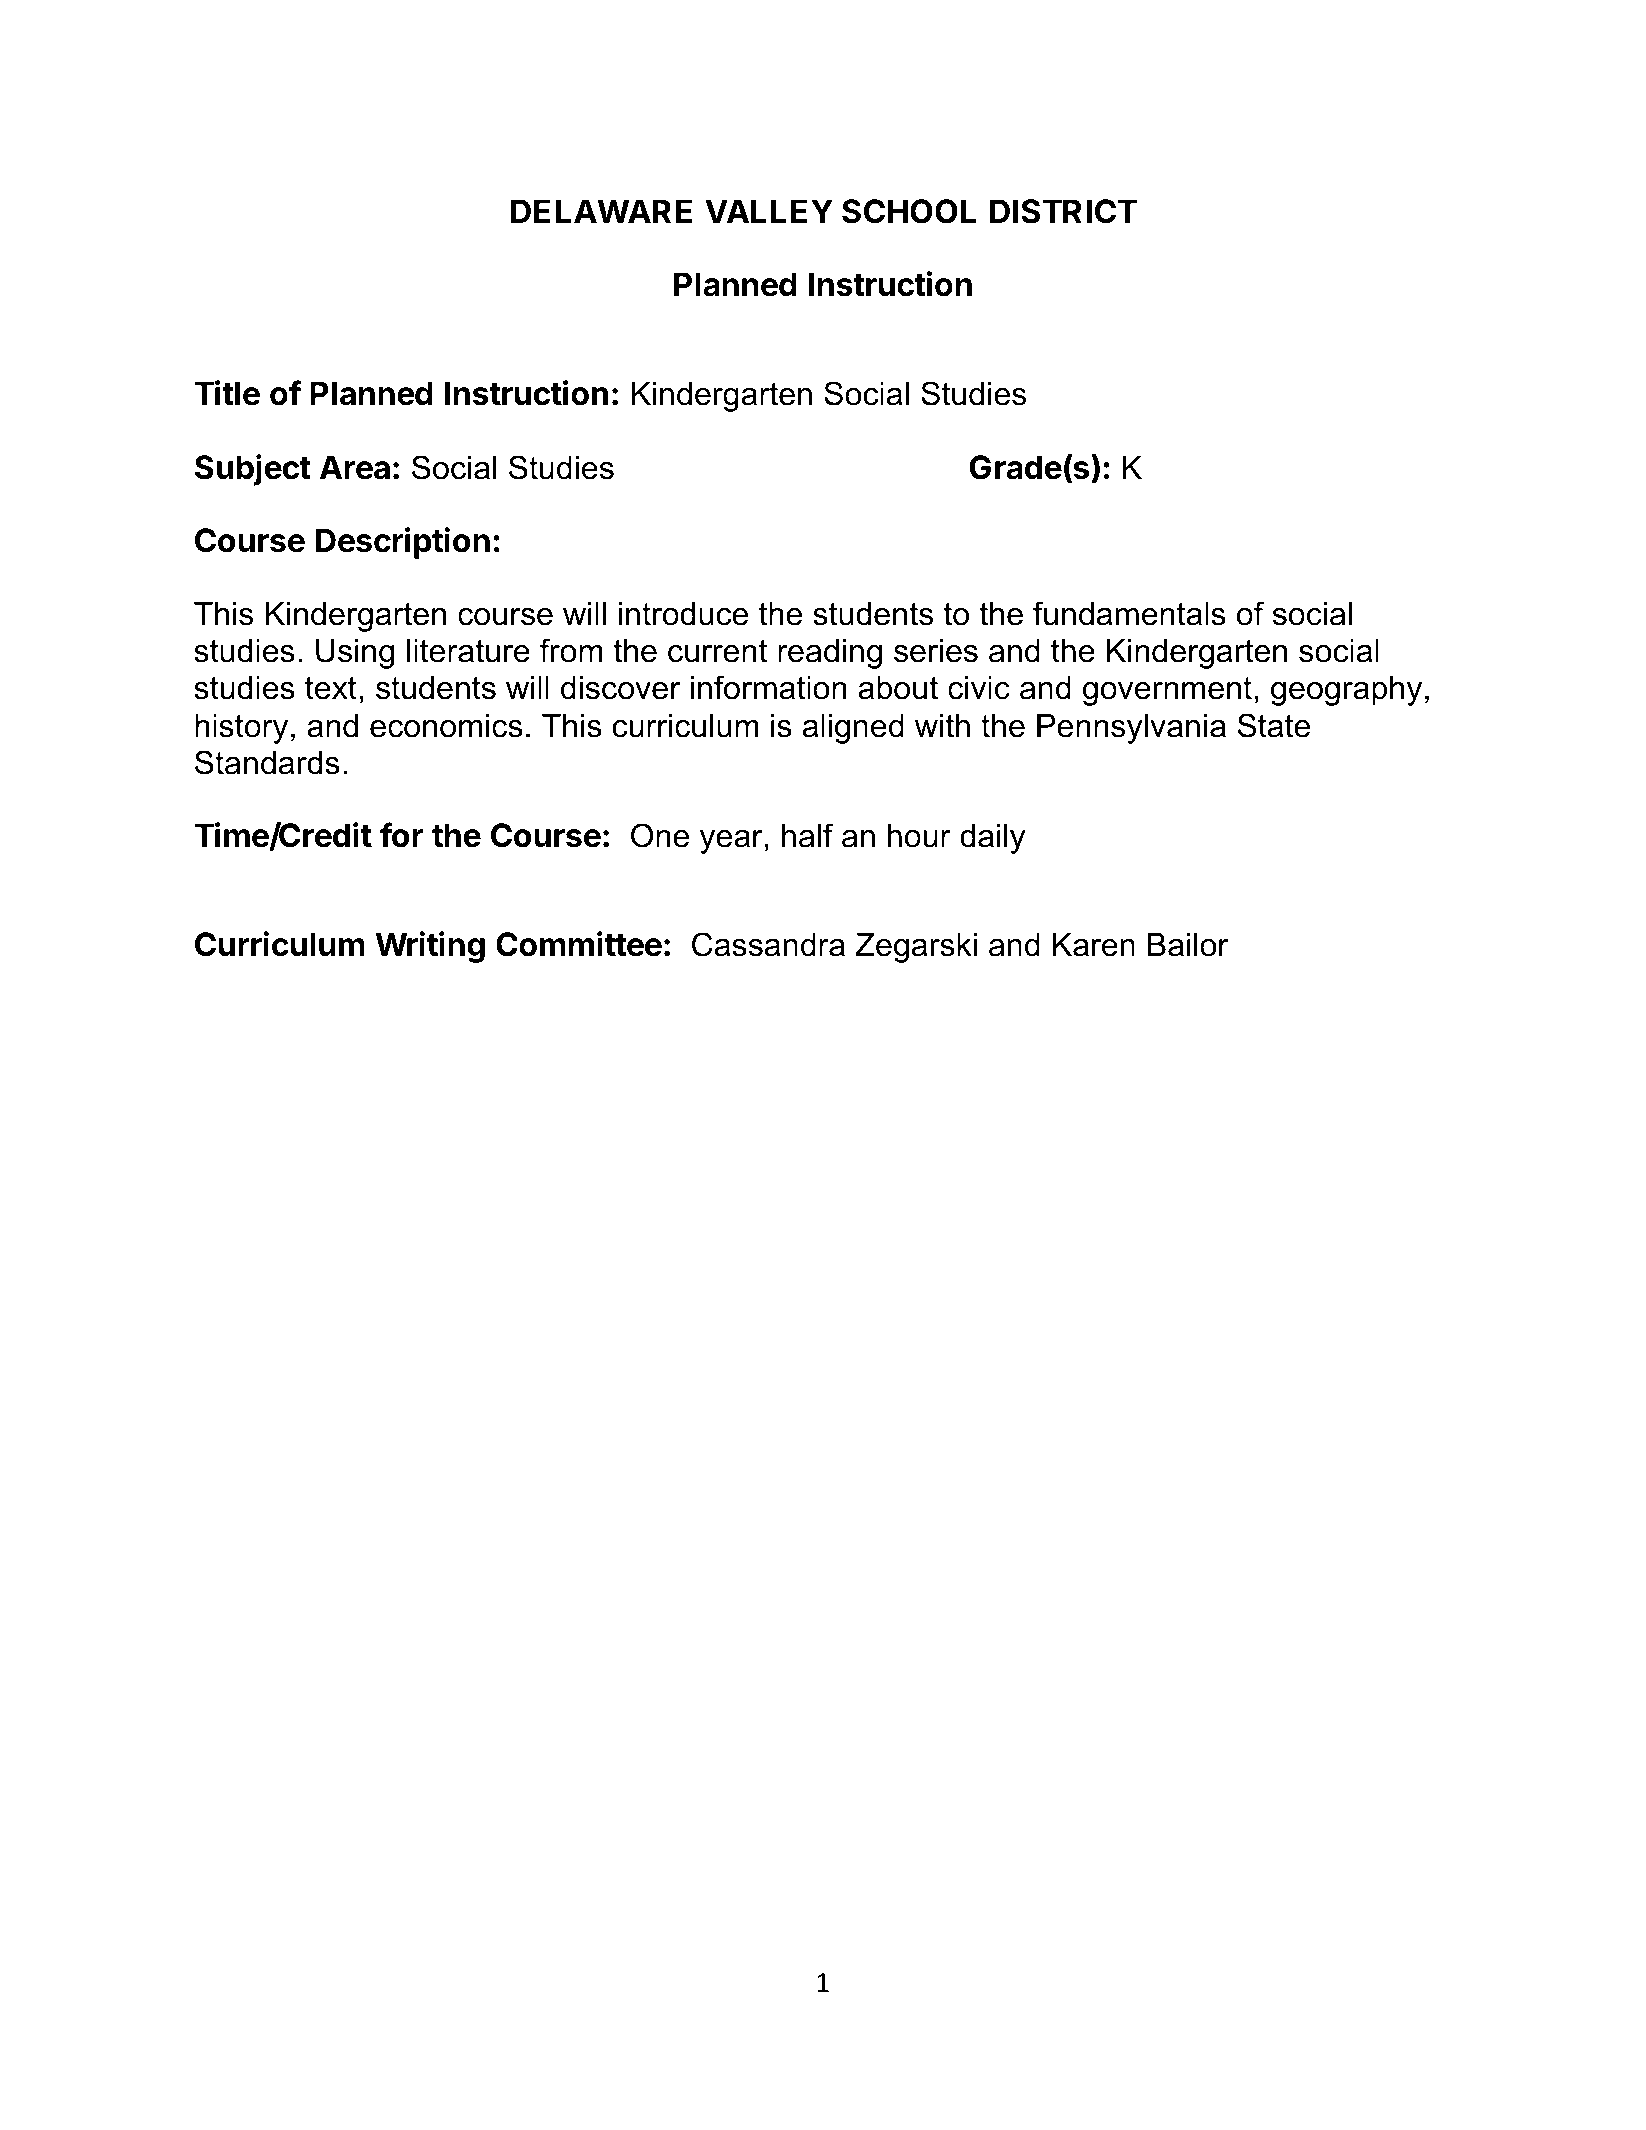 This screenshot has width=1646, height=2130. I want to click on VALLEY, so click(769, 211).
